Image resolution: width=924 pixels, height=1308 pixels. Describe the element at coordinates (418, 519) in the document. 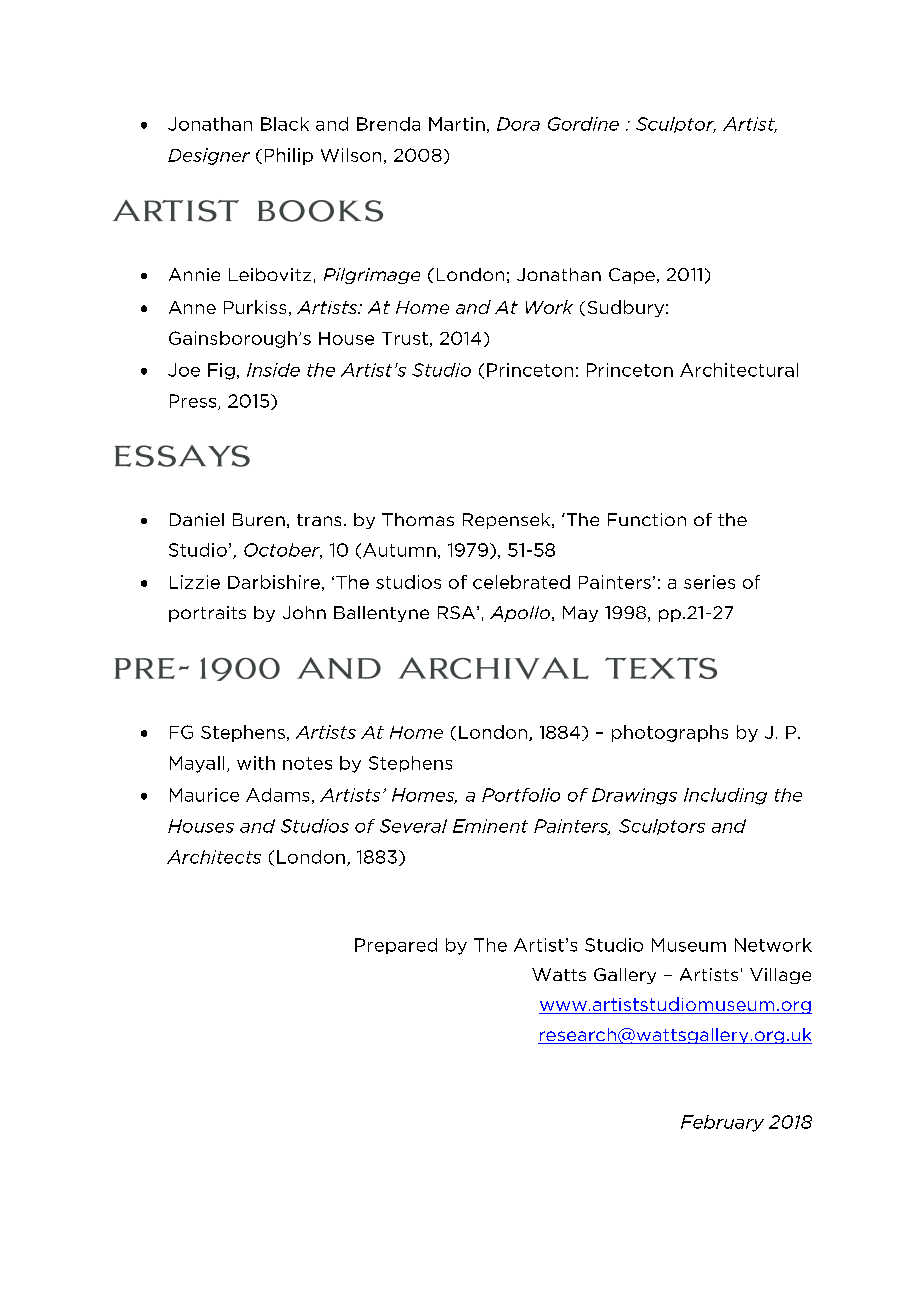

I see `Thomas` at that location.
